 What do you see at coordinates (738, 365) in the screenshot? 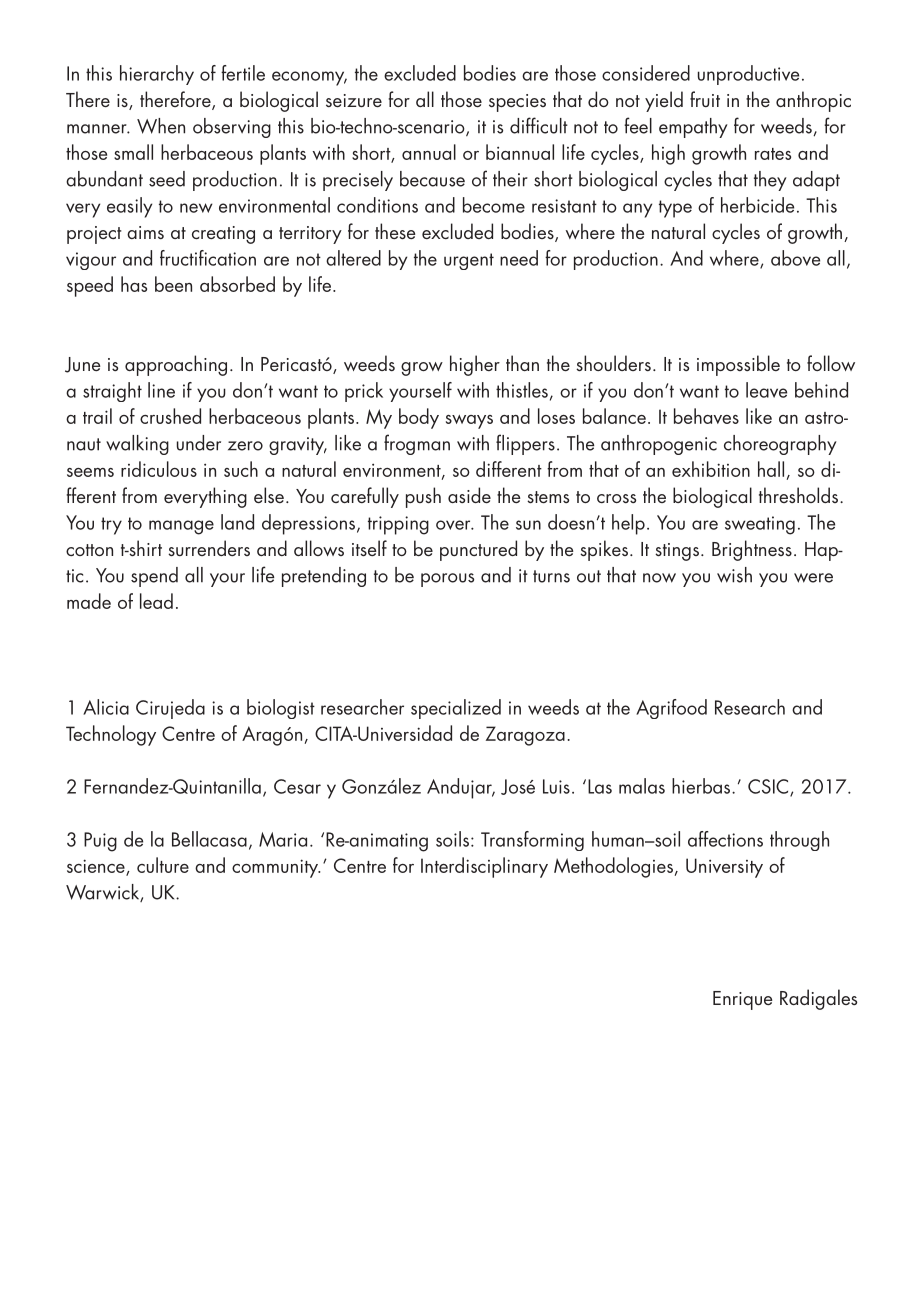
I see `impossible` at bounding box center [738, 365].
